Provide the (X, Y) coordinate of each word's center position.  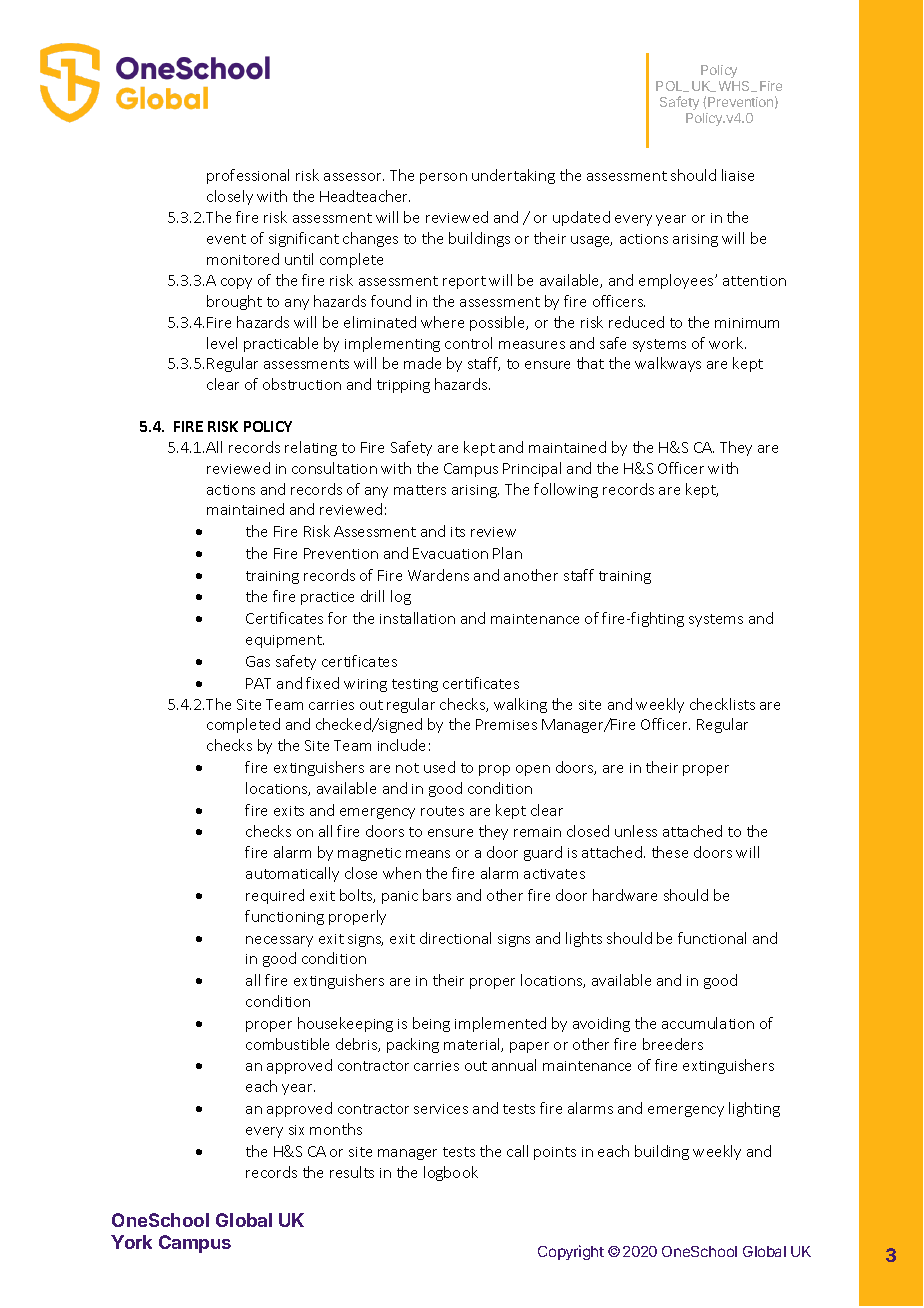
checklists (722, 704)
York (131, 1242)
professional (248, 176)
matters (420, 490)
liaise (738, 175)
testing (415, 685)
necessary (279, 941)
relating (311, 448)
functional (712, 938)
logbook (451, 1173)
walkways (668, 364)
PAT (258, 683)
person (443, 178)
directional (455, 938)
